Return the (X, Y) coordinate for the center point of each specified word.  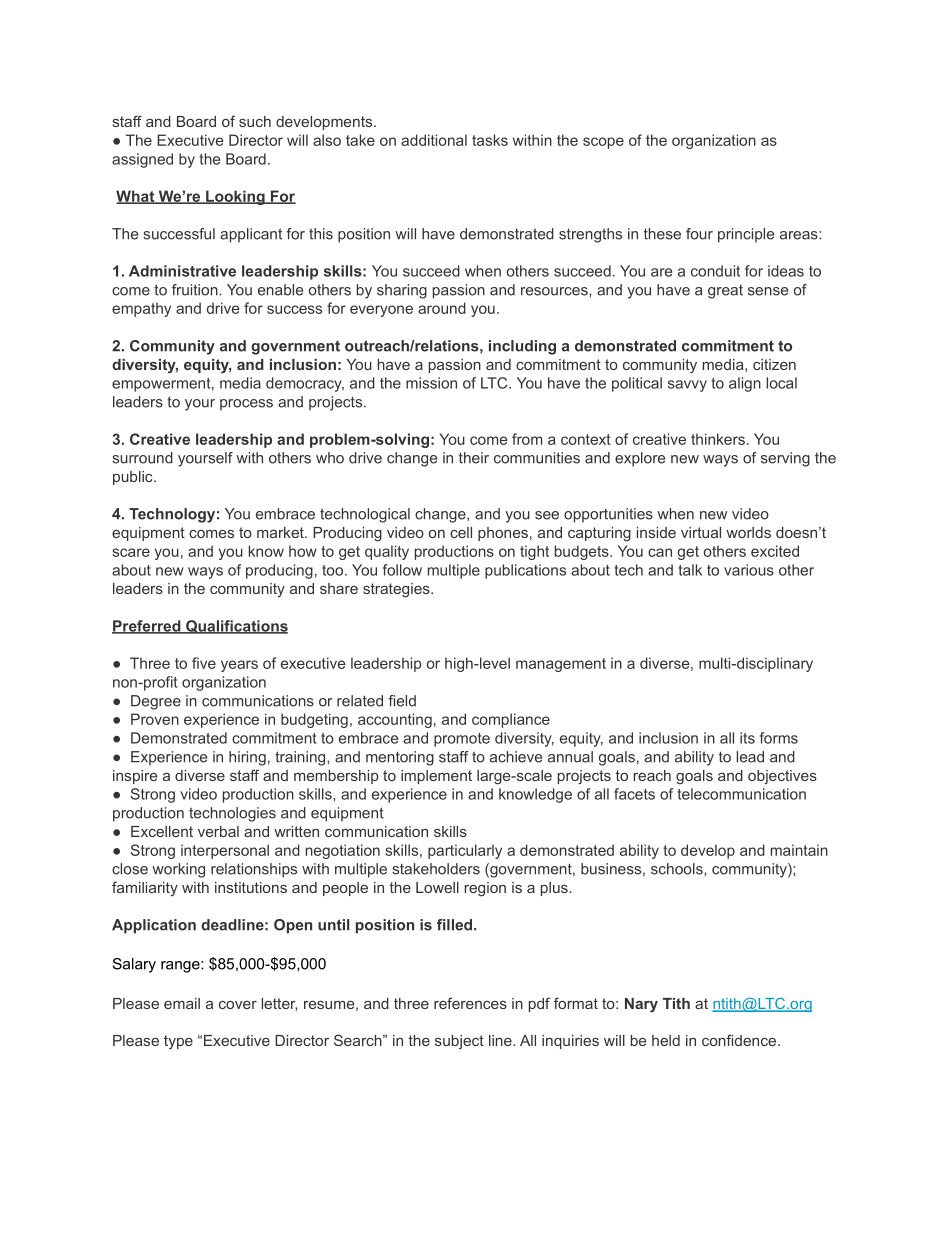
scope (603, 143)
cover (238, 1005)
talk (690, 570)
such (255, 121)
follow (402, 570)
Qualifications (236, 627)
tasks (490, 140)
